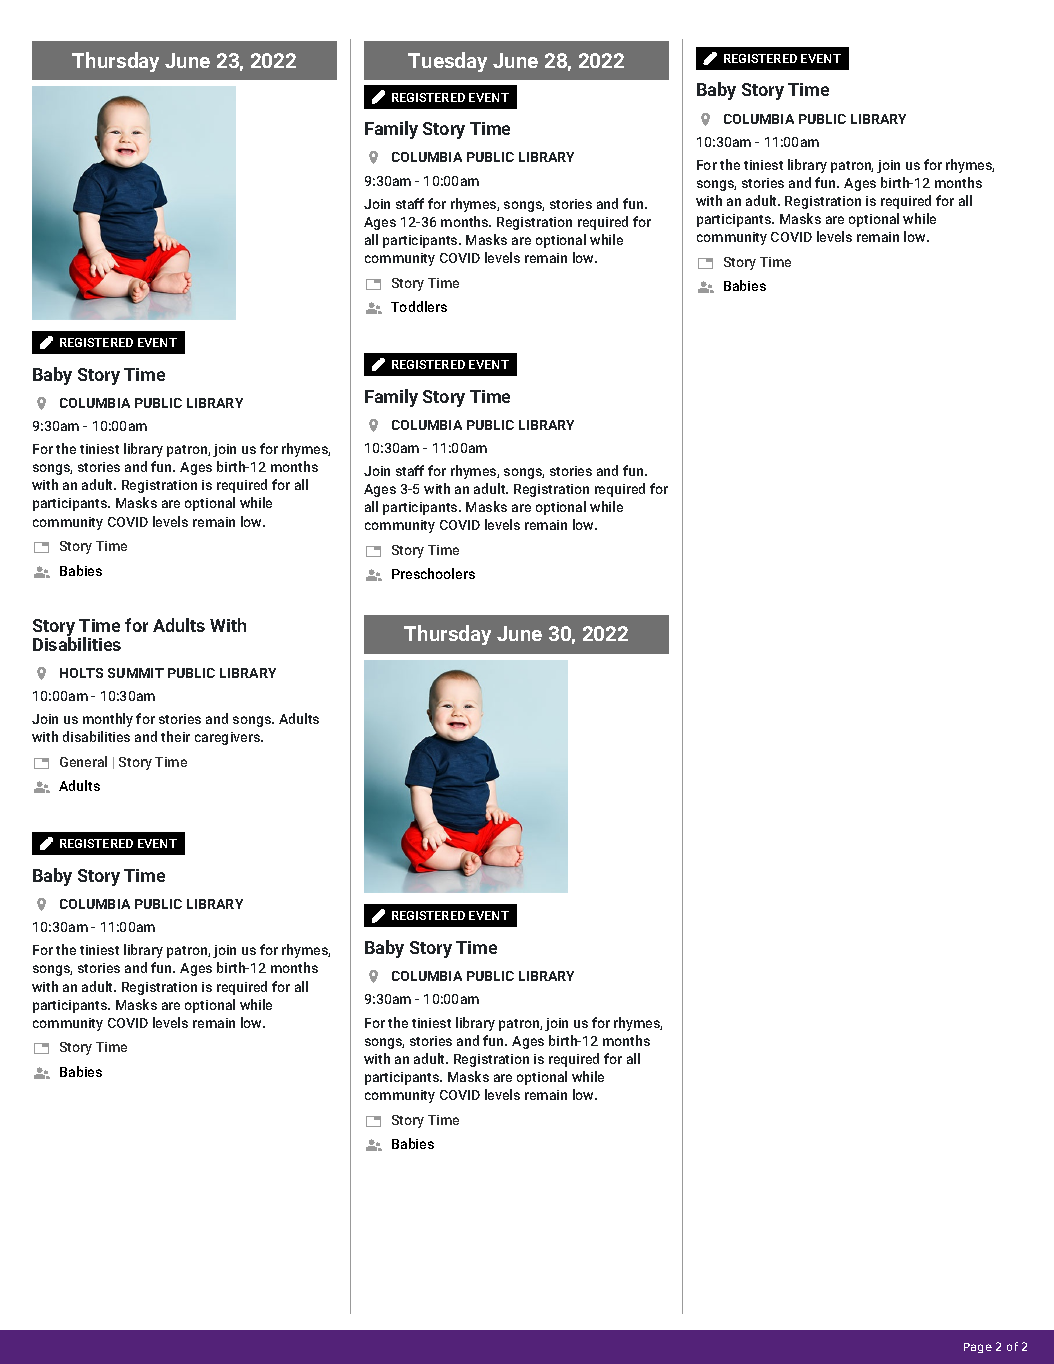 The height and width of the screenshot is (1364, 1054). Describe the element at coordinates (83, 761) in the screenshot. I see `General` at that location.
